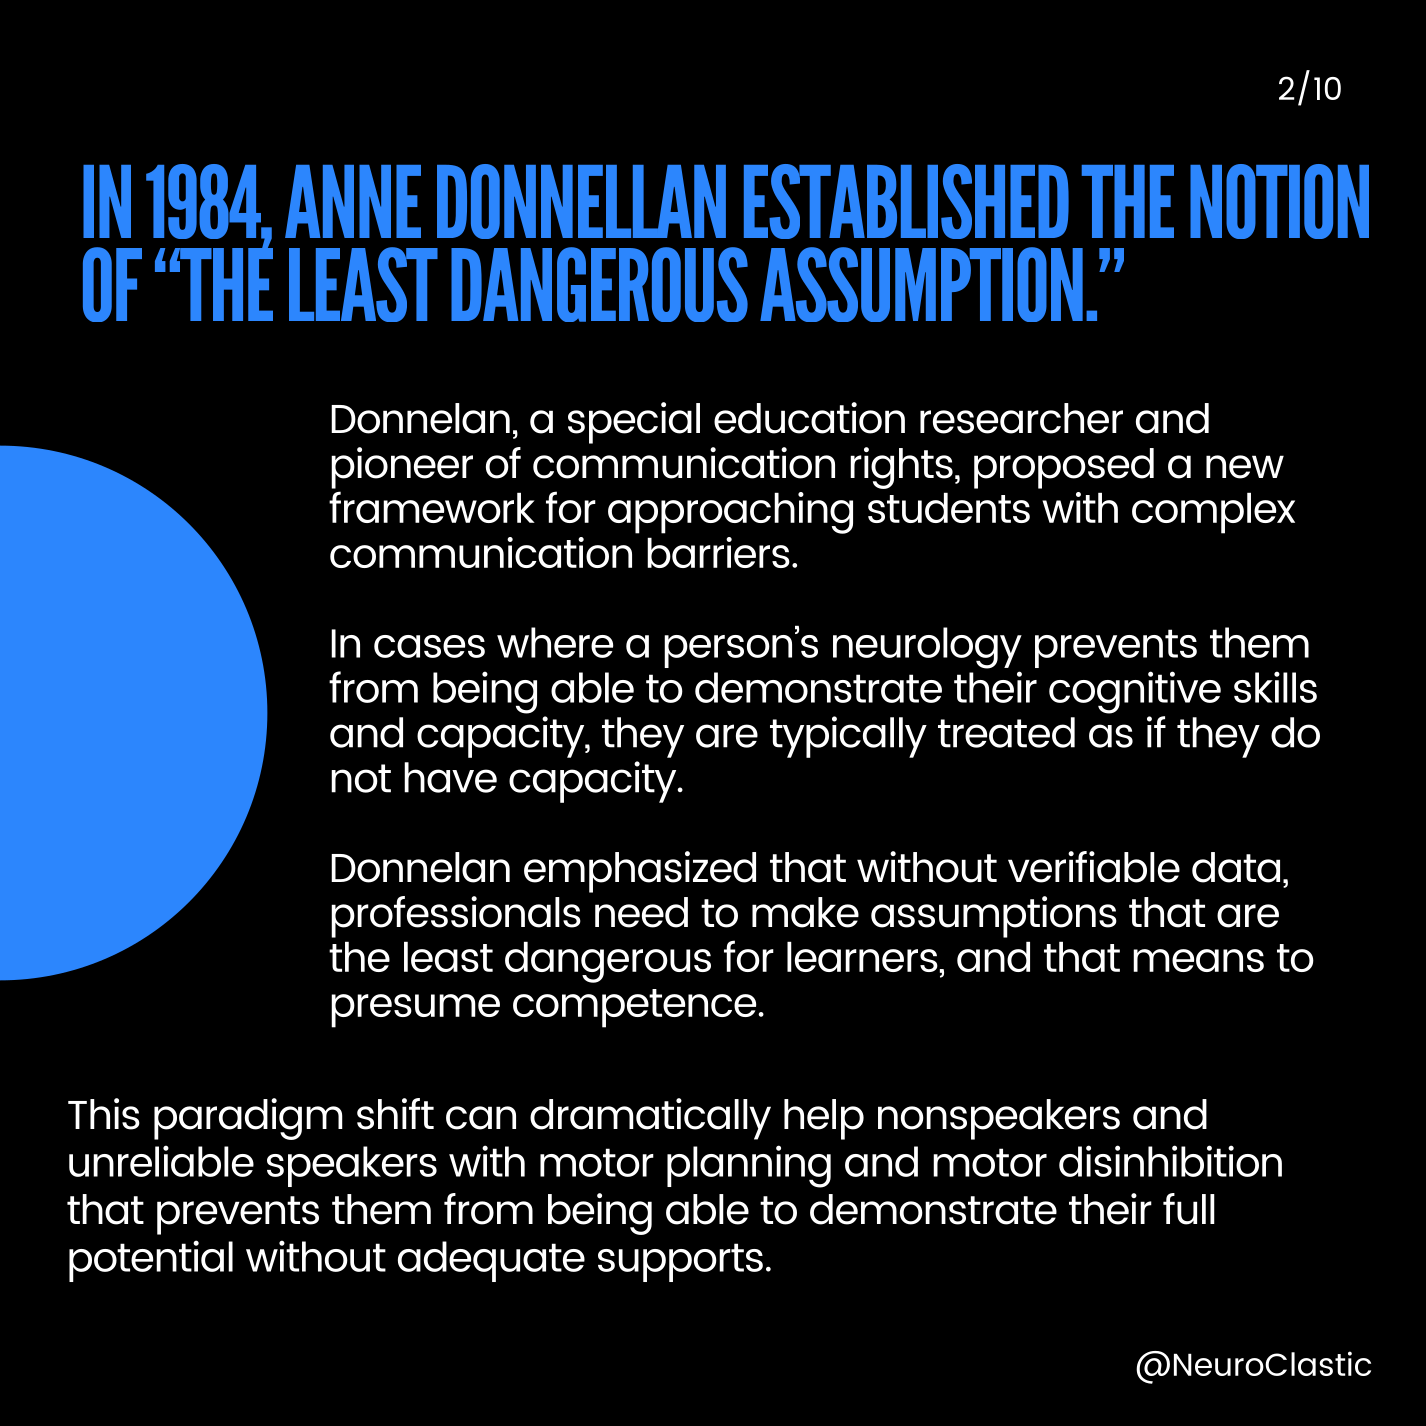  Describe the element at coordinates (1189, 1209) in the page. I see `full` at that location.
